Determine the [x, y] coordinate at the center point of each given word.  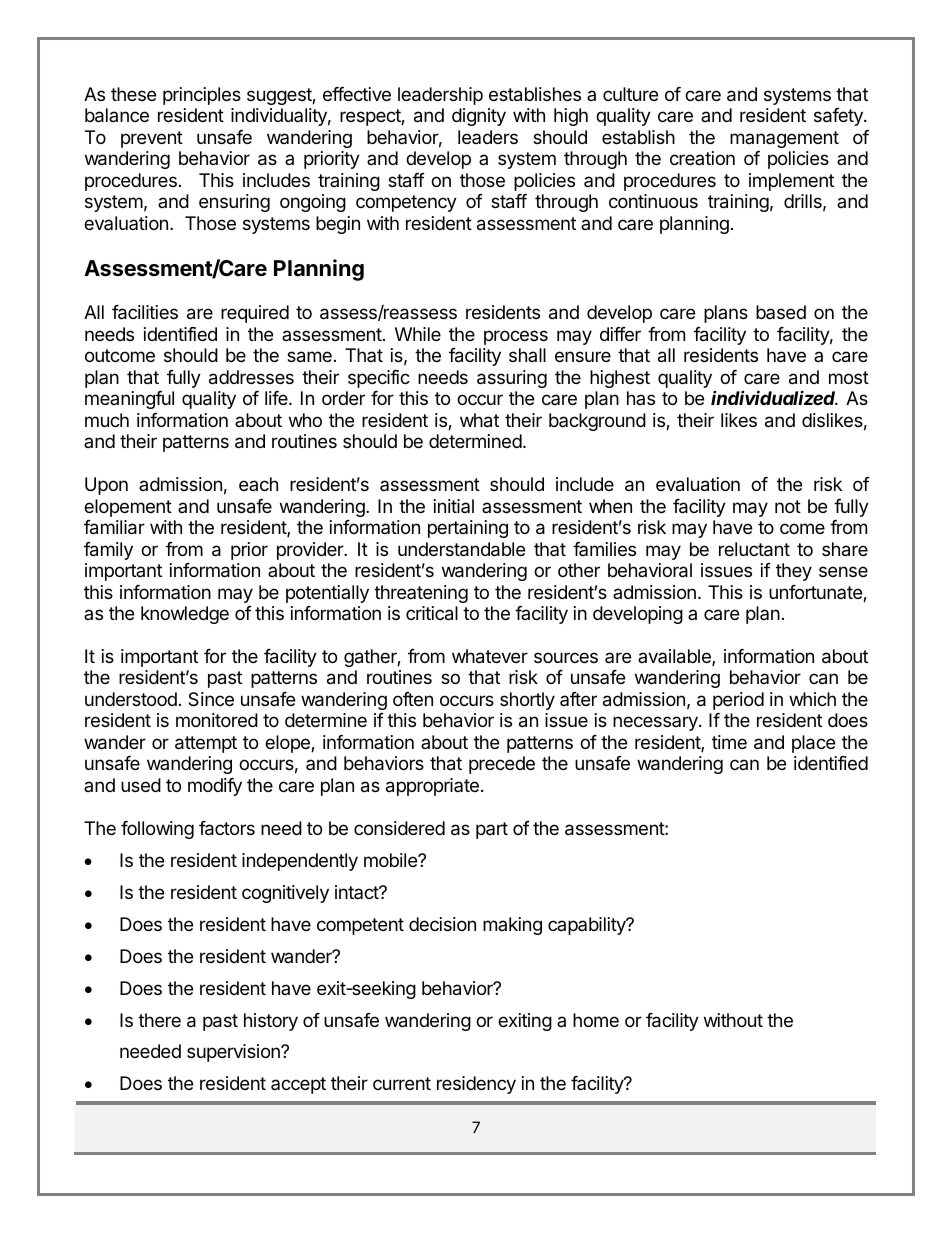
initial [454, 506]
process [516, 337]
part [492, 830]
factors [227, 828]
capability [588, 926]
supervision [234, 1053]
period [738, 701]
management [784, 139]
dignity [479, 117]
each [258, 484]
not [788, 506]
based [781, 312]
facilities [145, 312]
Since [211, 699]
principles [202, 96]
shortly [527, 701]
